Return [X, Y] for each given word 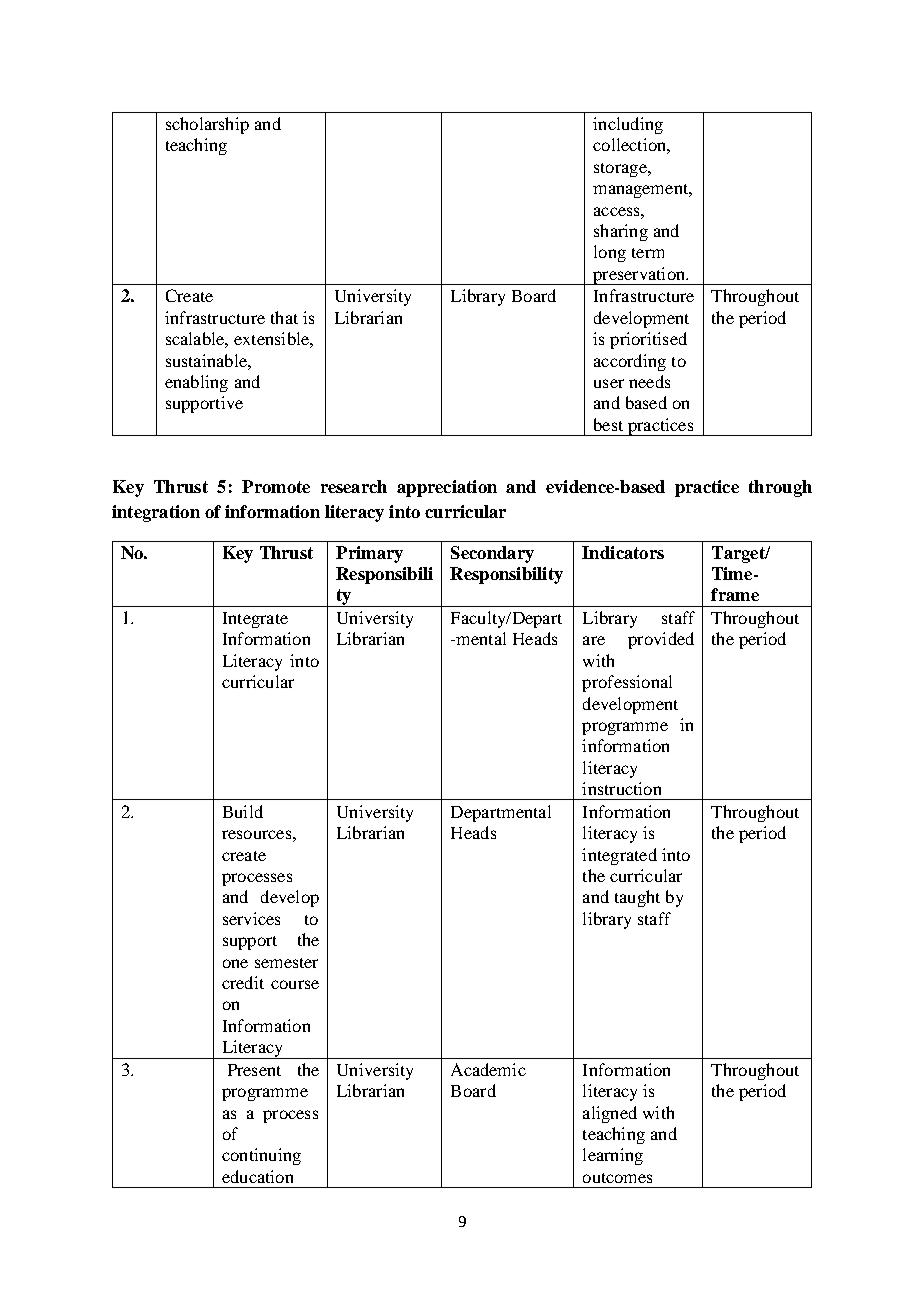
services [251, 918]
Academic [488, 1069]
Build [243, 811]
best [608, 424]
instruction [621, 788]
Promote [276, 486]
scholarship [207, 125]
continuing [261, 1156]
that [284, 317]
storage [621, 170]
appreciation [447, 488]
